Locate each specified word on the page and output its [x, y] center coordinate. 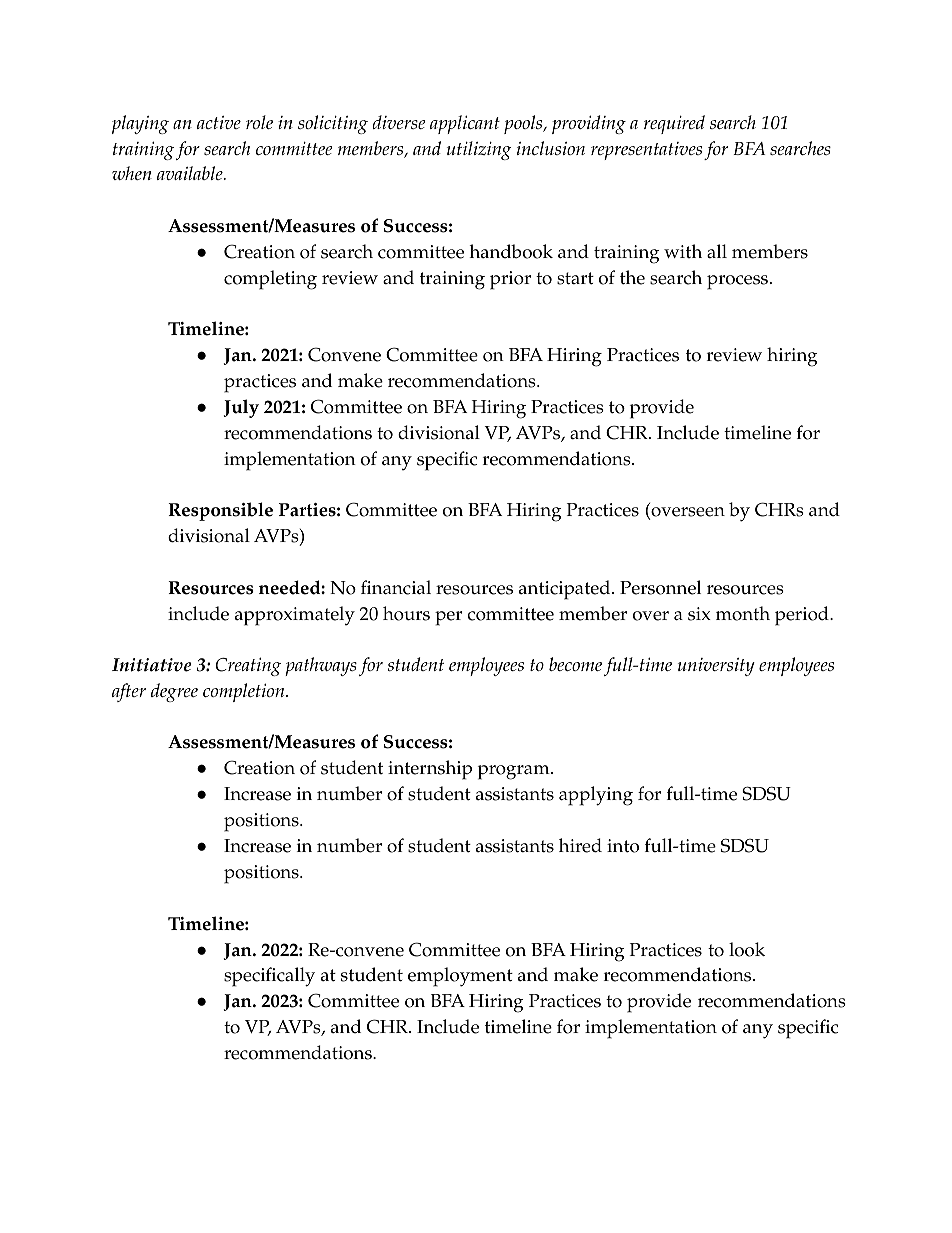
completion [245, 692]
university [716, 667]
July [241, 408]
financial [396, 587]
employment [460, 977]
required [674, 124]
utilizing [479, 150]
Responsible [220, 511]
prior [510, 280]
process [739, 282]
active [219, 122]
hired [580, 845]
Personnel [660, 587]
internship [430, 770]
